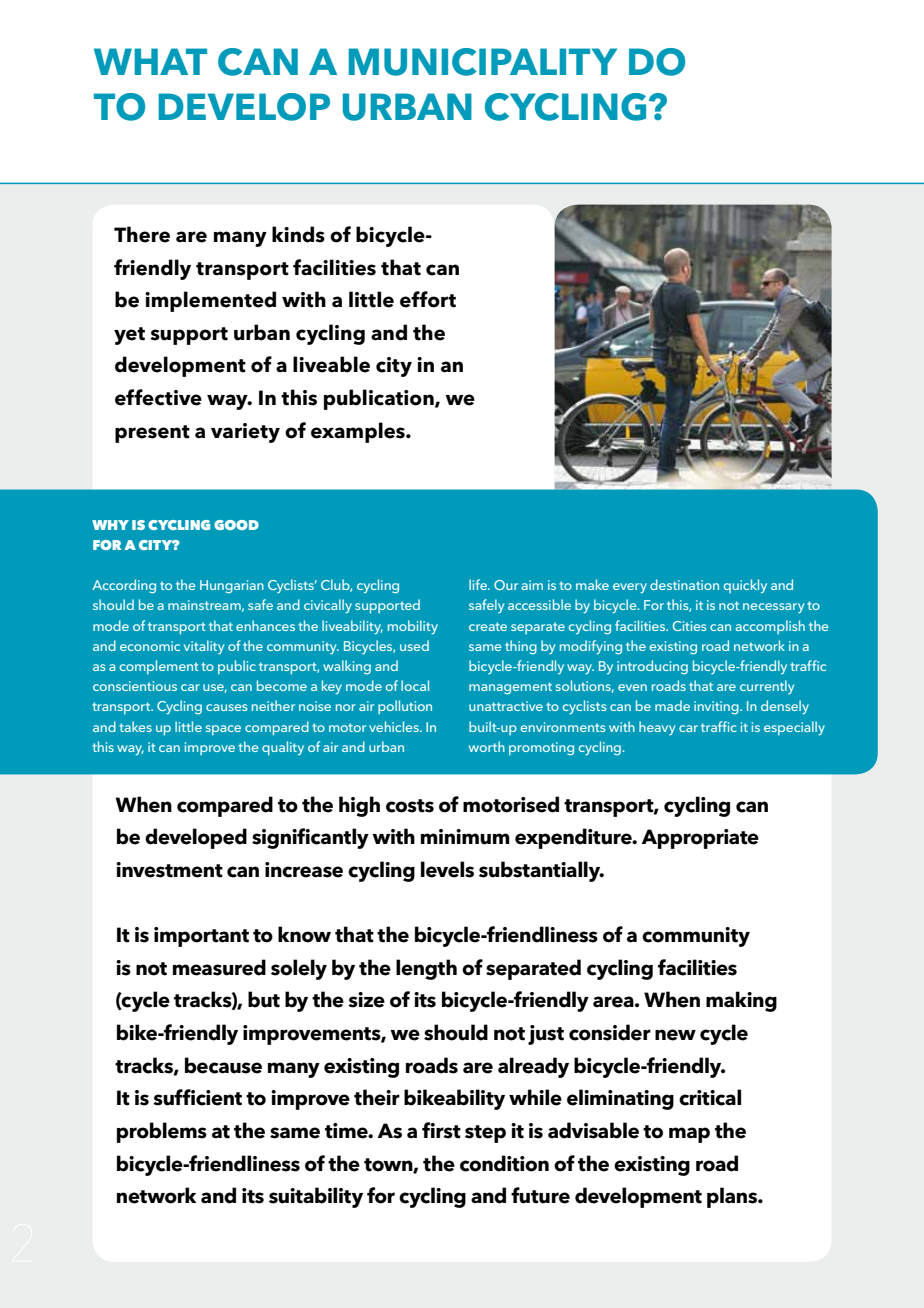  I want to click on effort, so click(428, 299).
